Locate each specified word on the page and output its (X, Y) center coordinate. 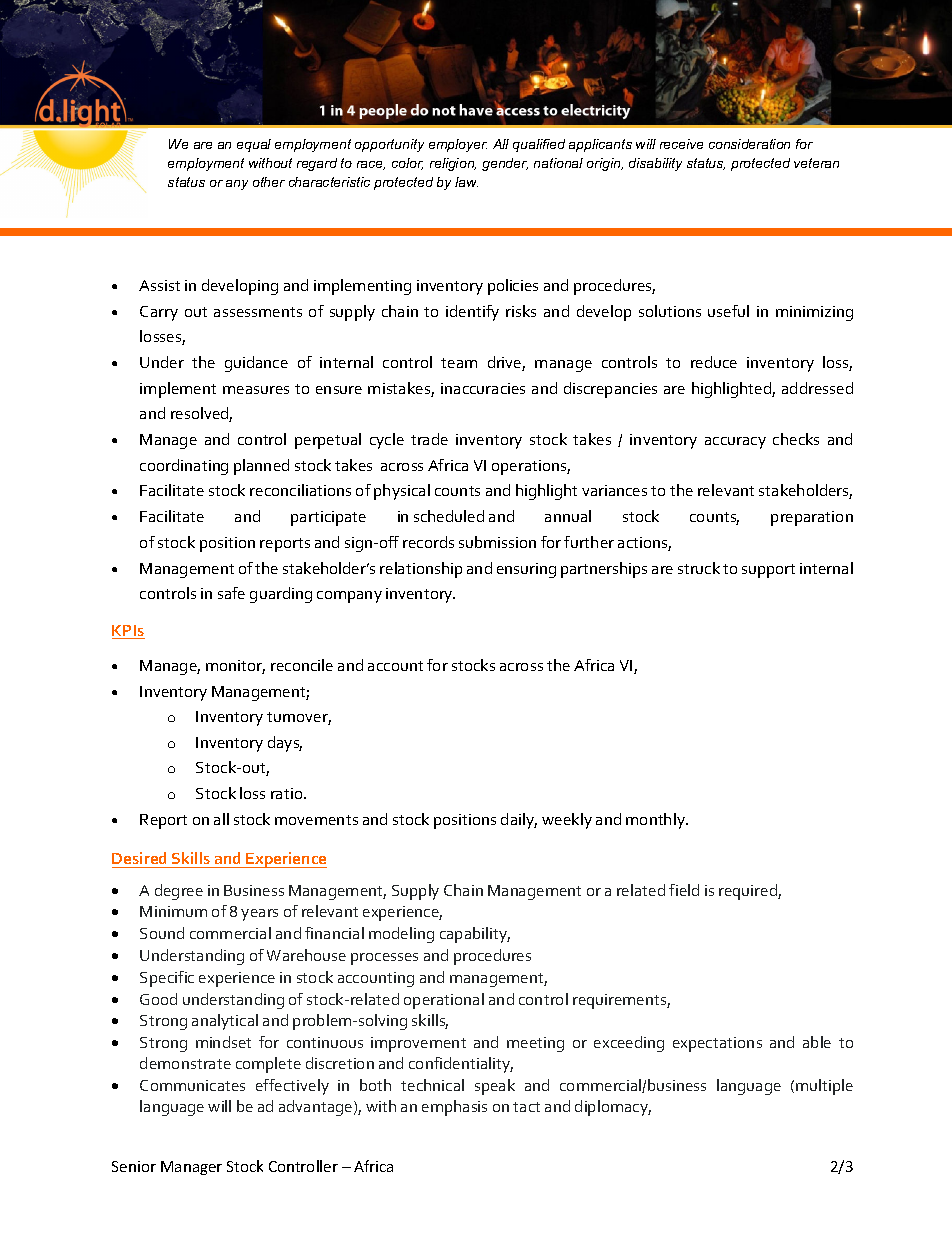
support (768, 571)
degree (179, 892)
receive (681, 144)
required (749, 892)
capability (475, 935)
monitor (235, 667)
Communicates (192, 1085)
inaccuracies (483, 388)
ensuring (526, 570)
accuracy (735, 443)
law (466, 182)
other (269, 182)
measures (256, 390)
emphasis (454, 1108)
